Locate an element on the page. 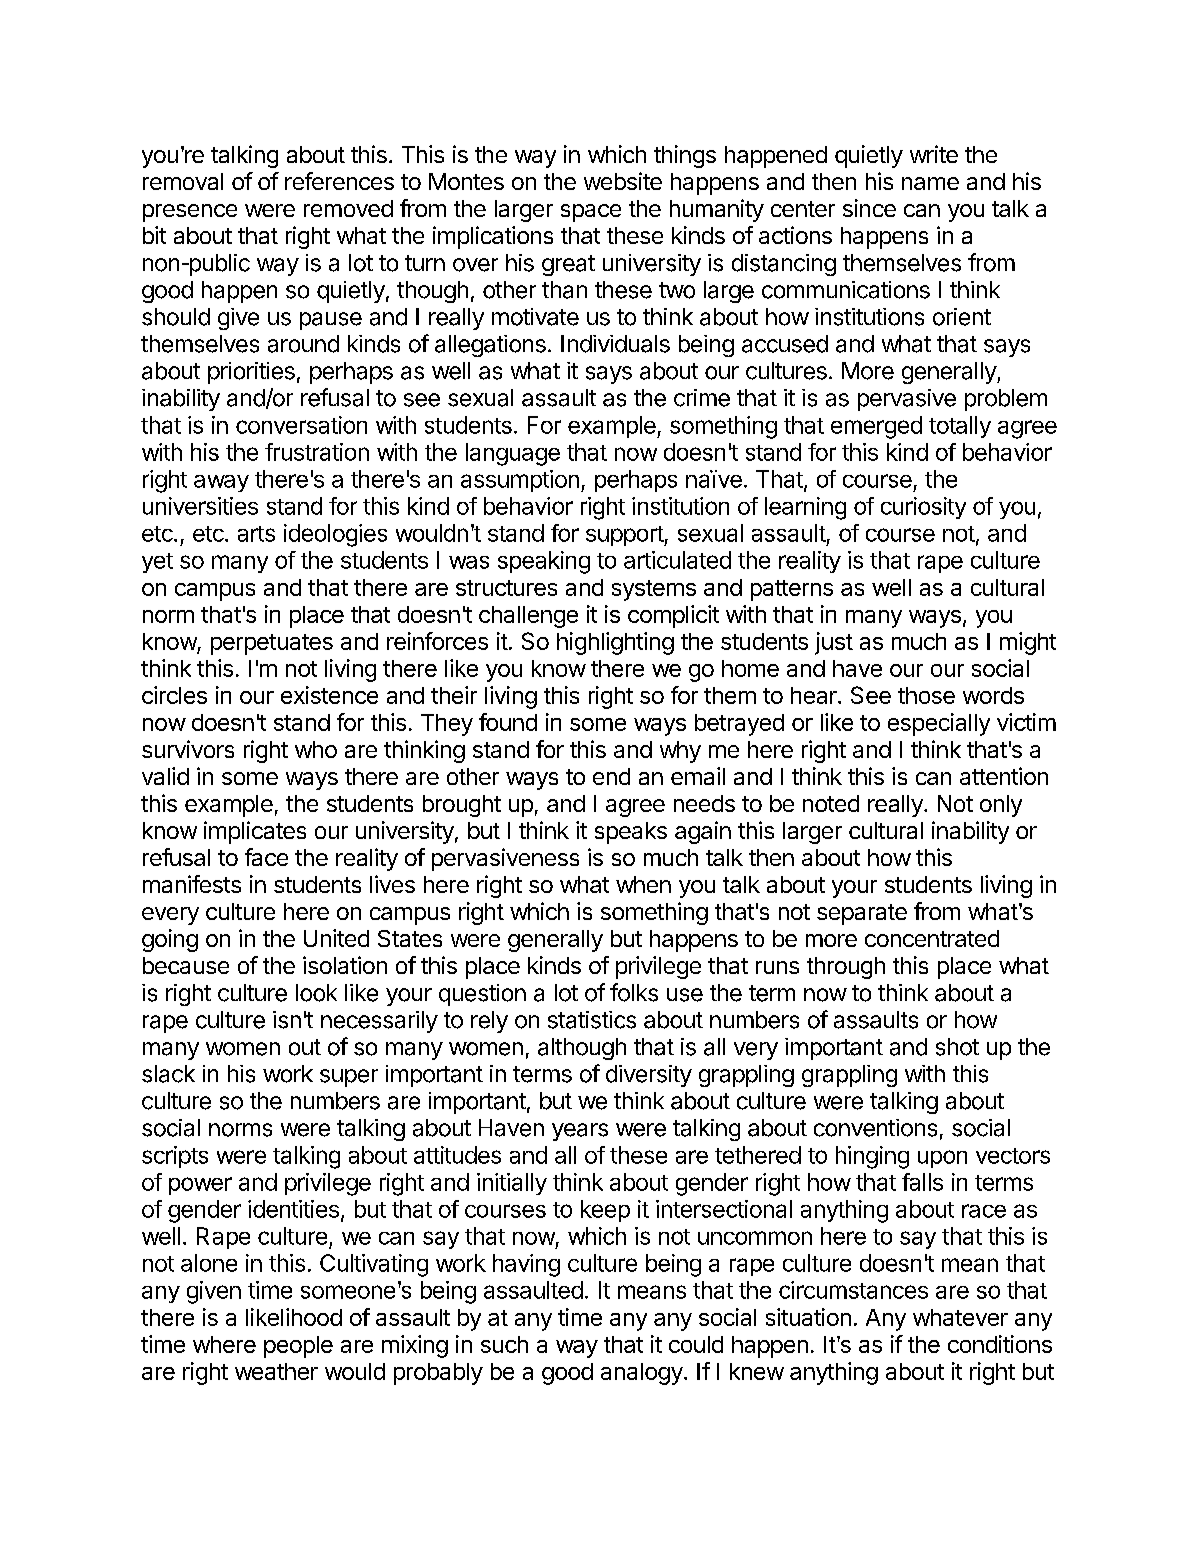 The height and width of the document is (1552, 1199). arts is located at coordinates (256, 534).
